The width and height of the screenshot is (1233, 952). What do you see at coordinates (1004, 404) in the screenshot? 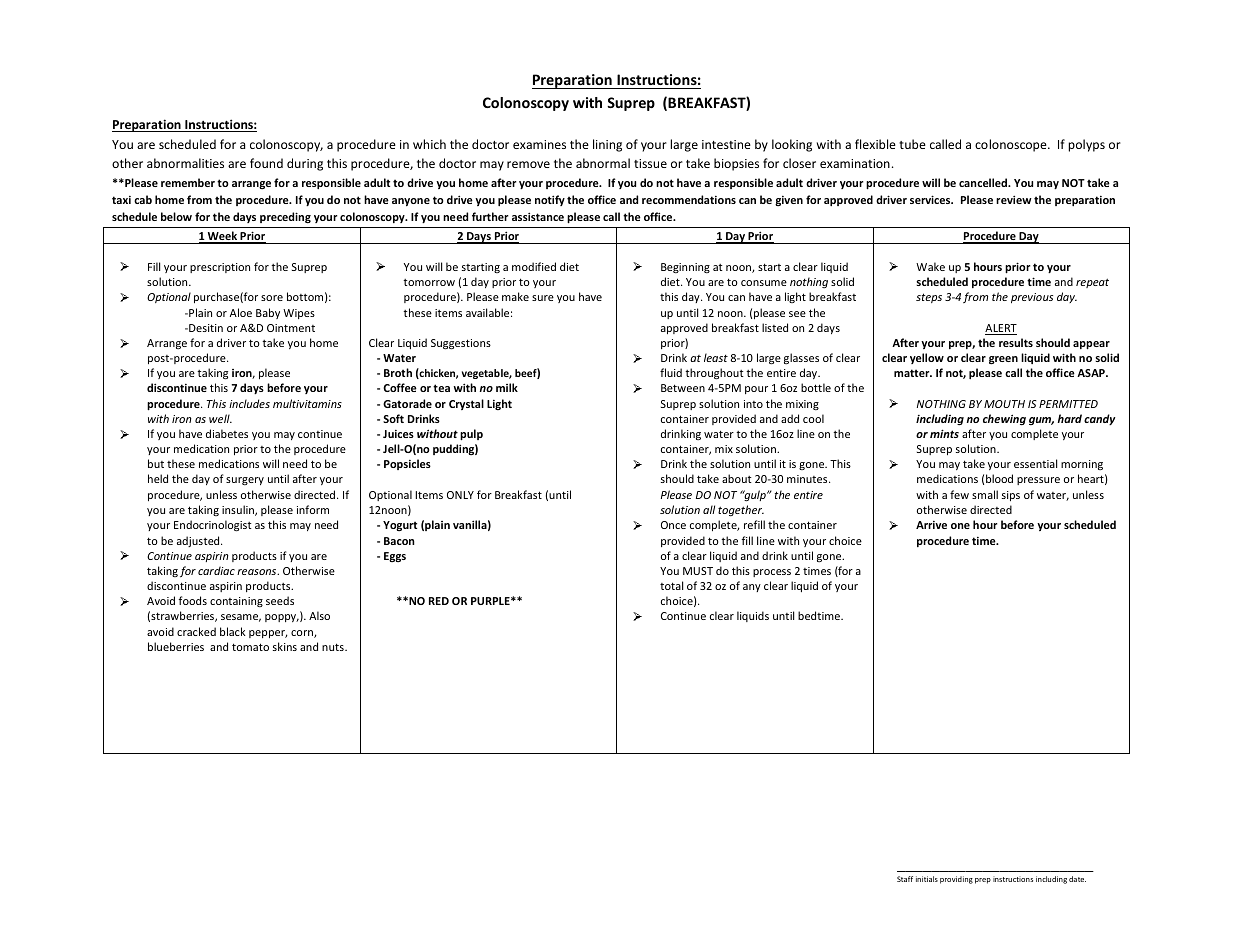
I see `MOUTH` at bounding box center [1004, 404].
